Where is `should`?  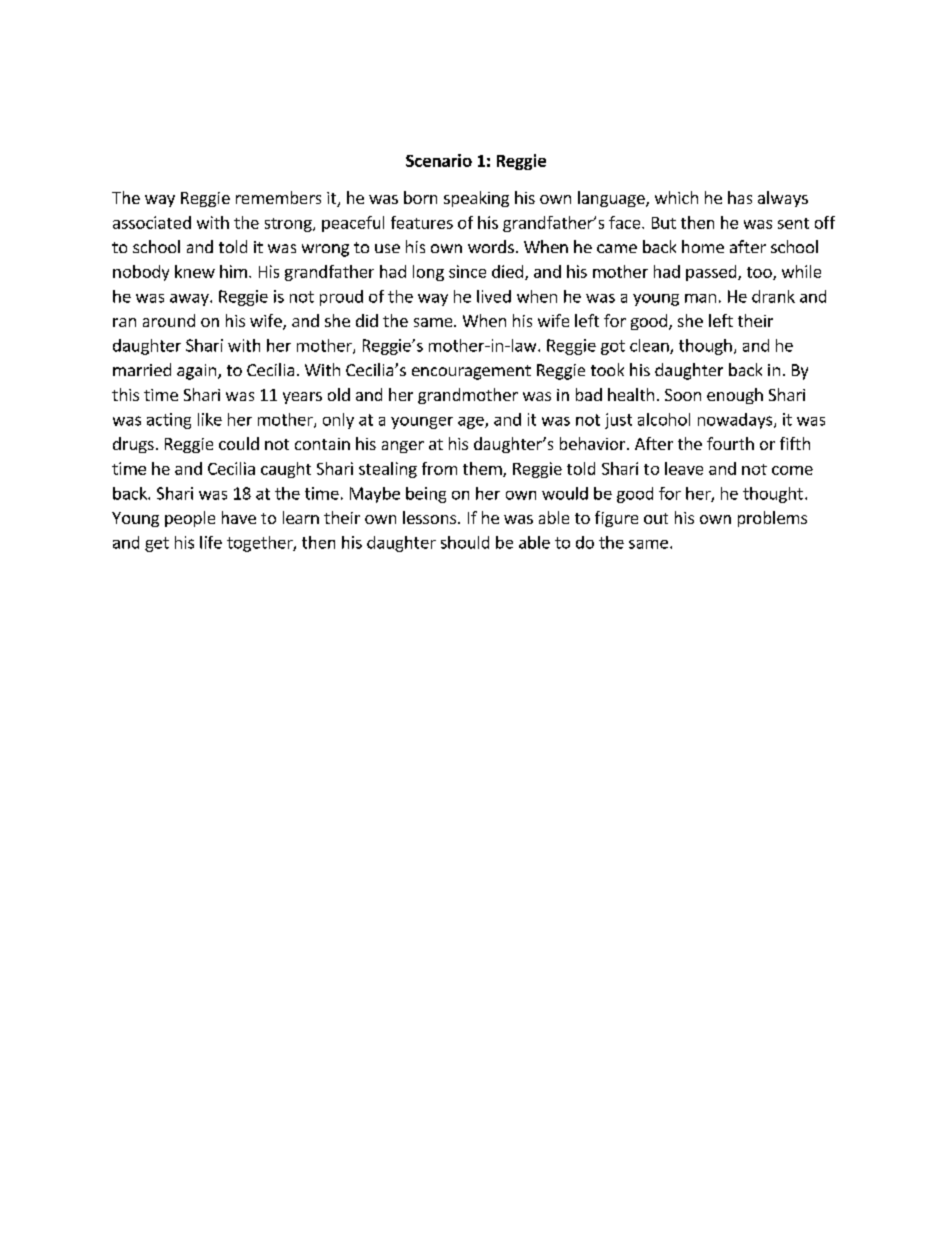
should is located at coordinates (465, 542).
